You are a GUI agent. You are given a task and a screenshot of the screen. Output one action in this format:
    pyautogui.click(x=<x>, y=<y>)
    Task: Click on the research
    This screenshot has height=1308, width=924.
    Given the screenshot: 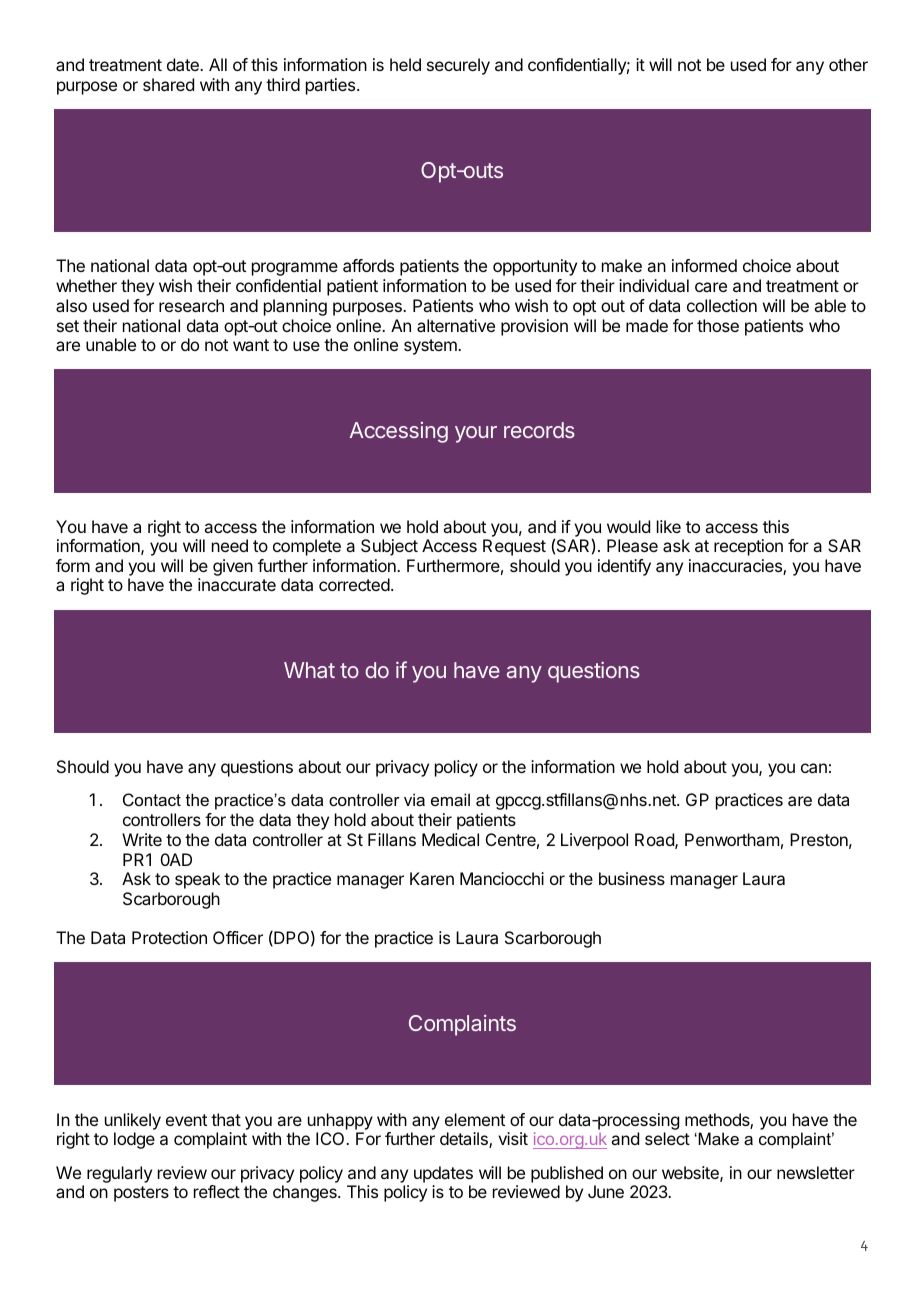 What is the action you would take?
    pyautogui.click(x=191, y=305)
